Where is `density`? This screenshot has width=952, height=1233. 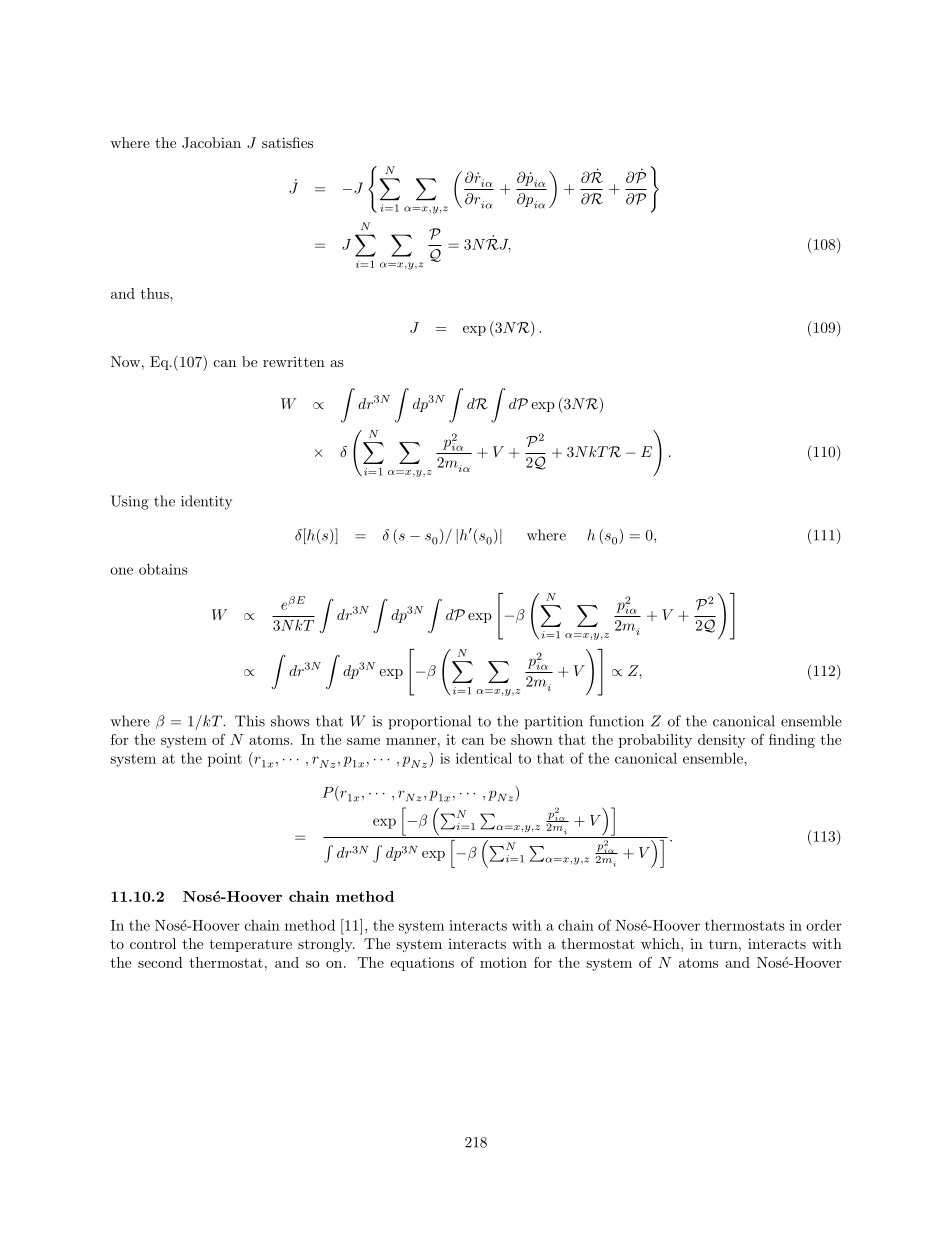 density is located at coordinates (722, 741).
